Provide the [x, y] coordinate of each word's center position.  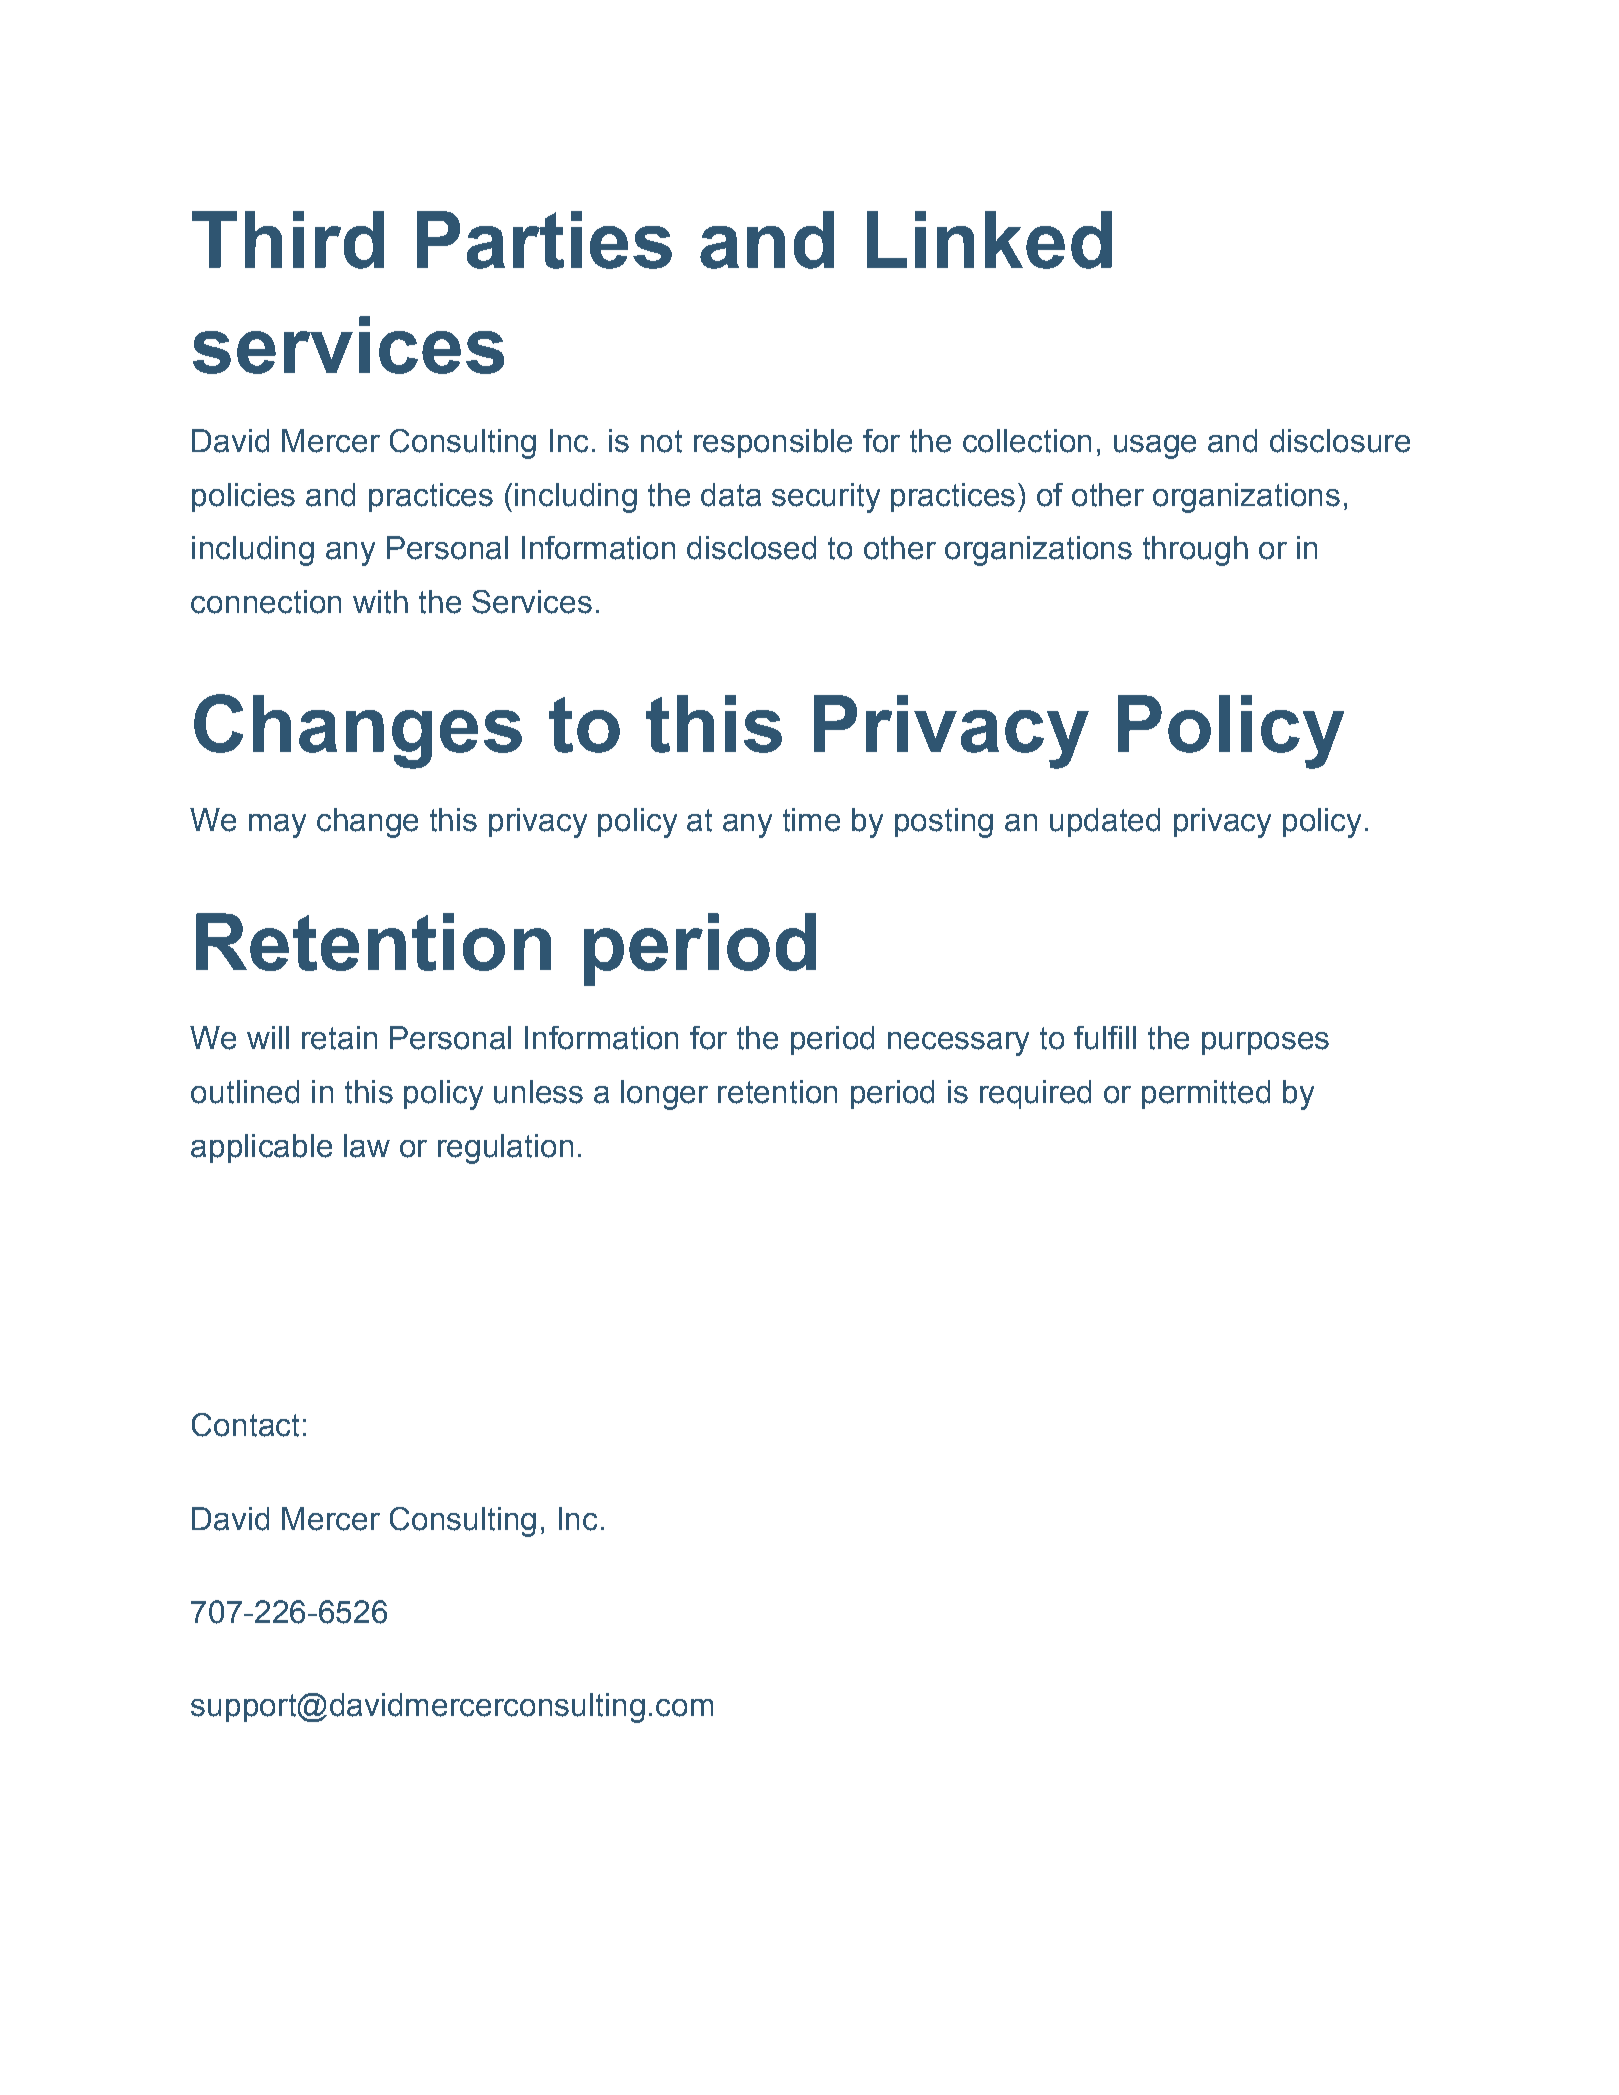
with [380, 602]
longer [664, 1095]
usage [1155, 447]
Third [288, 240]
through [1195, 551]
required [1035, 1094]
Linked [989, 240]
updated [1105, 822]
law [367, 1146]
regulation [505, 1149]
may [277, 826]
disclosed [751, 548]
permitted [1206, 1094]
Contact [245, 1425]
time [811, 820]
